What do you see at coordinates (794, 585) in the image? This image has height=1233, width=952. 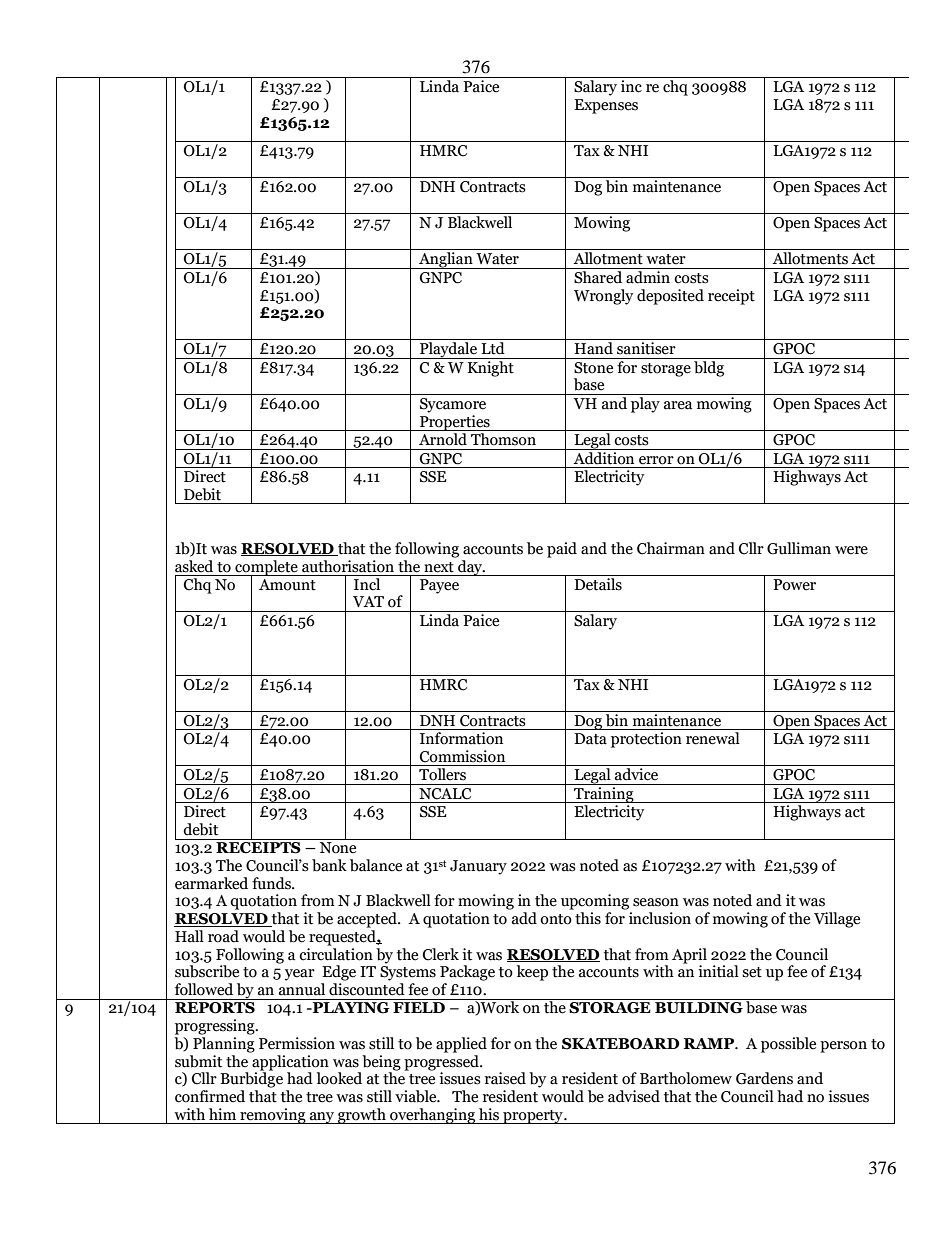 I see `Power` at bounding box center [794, 585].
